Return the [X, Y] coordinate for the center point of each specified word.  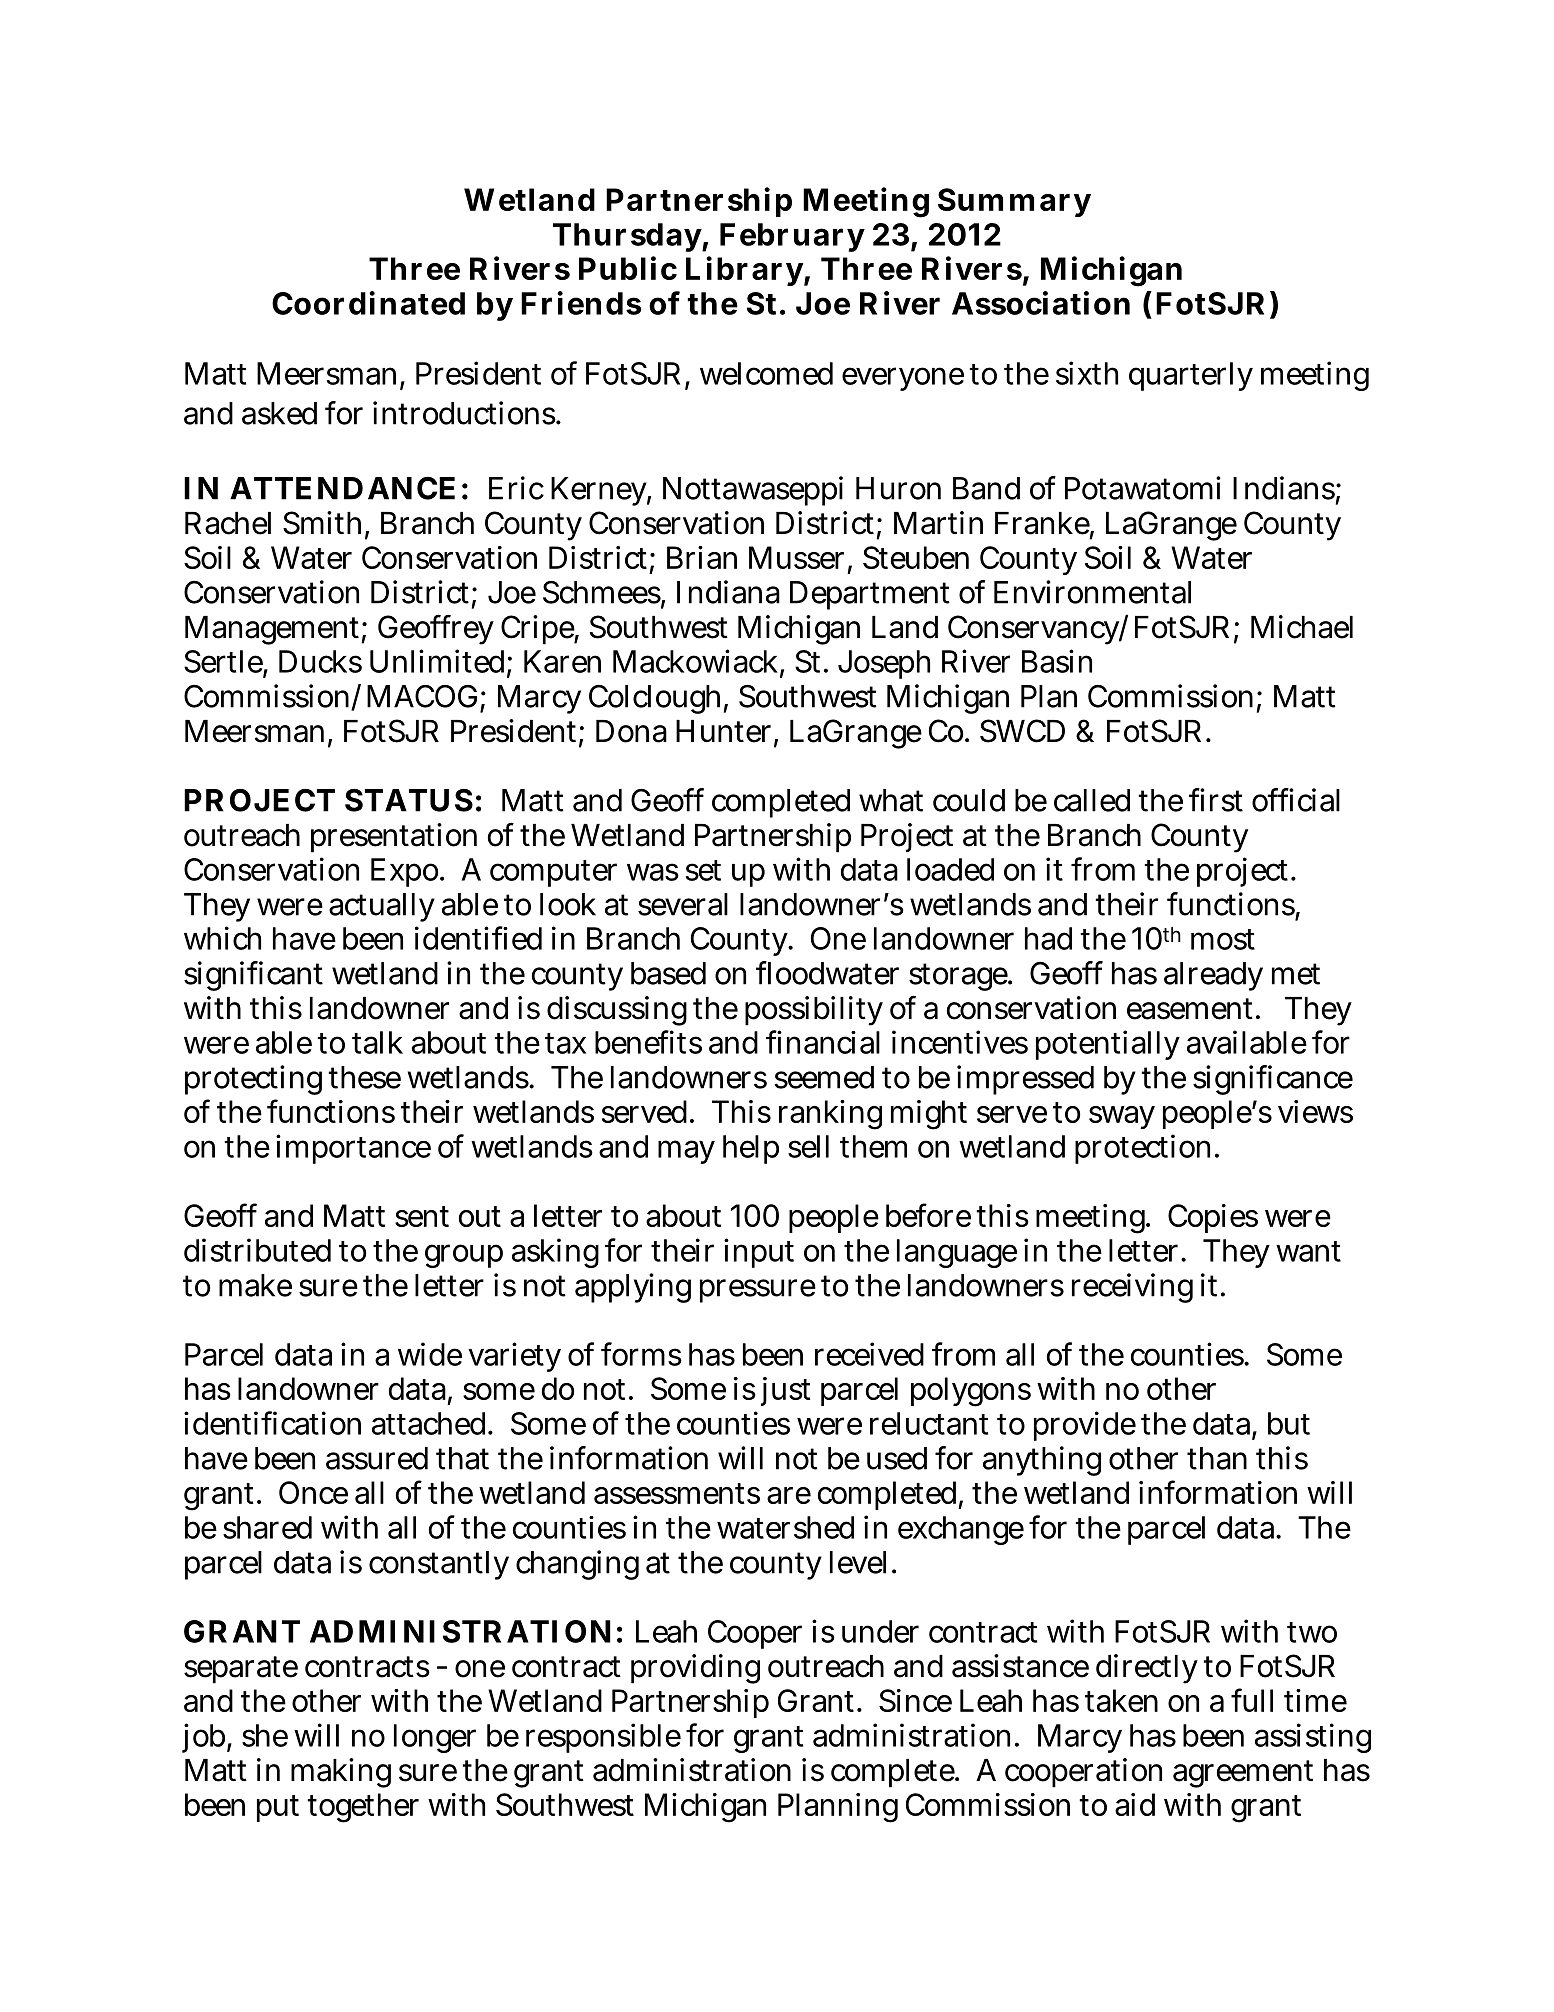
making [341, 1773]
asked [279, 413]
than [1217, 1458]
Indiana [728, 592]
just [783, 1391]
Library [744, 271]
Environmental [1092, 592]
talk [377, 1042]
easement [1190, 1009]
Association [1041, 303]
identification [272, 1423]
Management [273, 630]
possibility [814, 1011]
